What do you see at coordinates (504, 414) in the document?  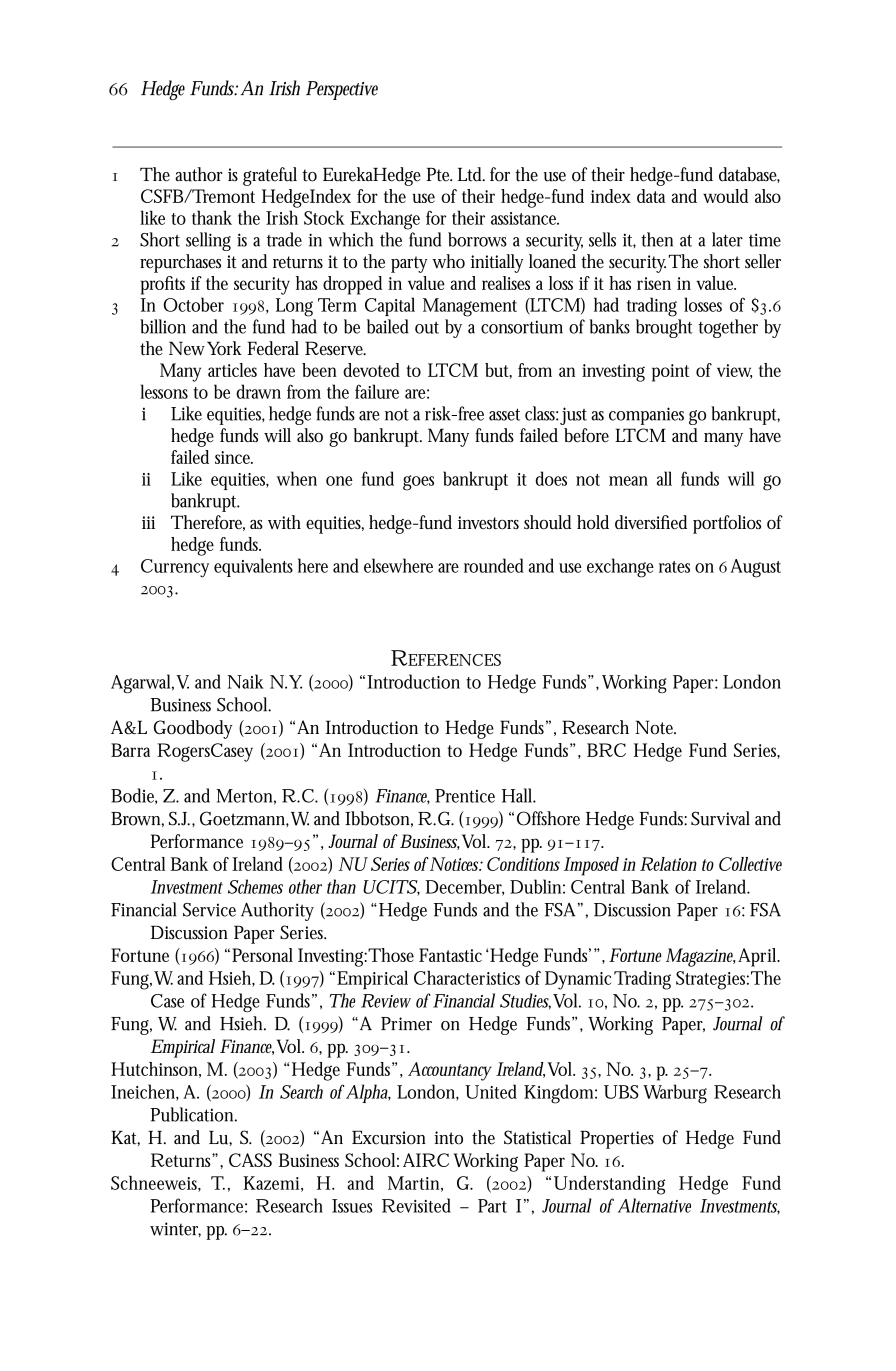 I see `asset` at bounding box center [504, 414].
